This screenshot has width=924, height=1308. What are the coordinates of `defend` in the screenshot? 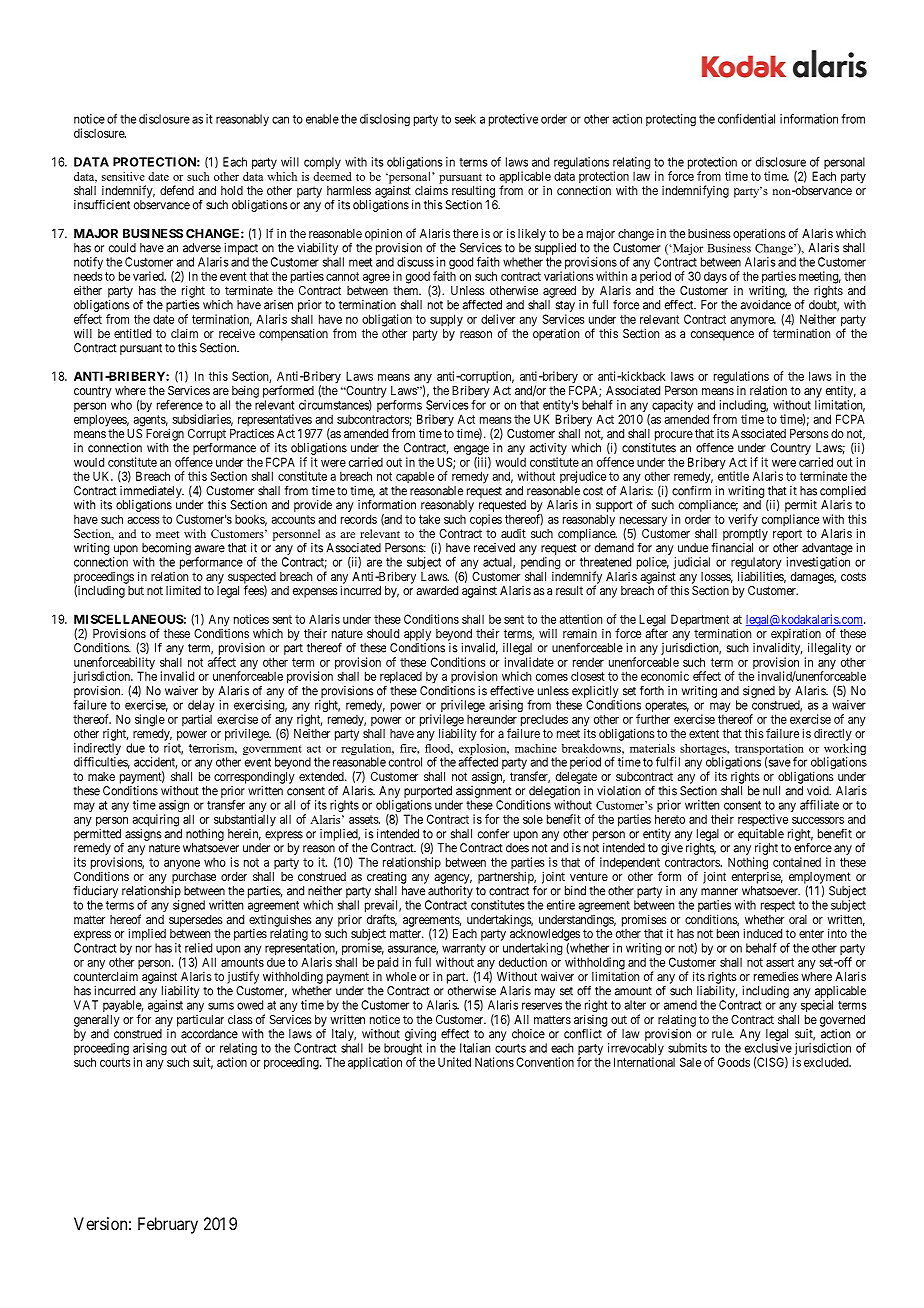 It's located at (177, 190).
